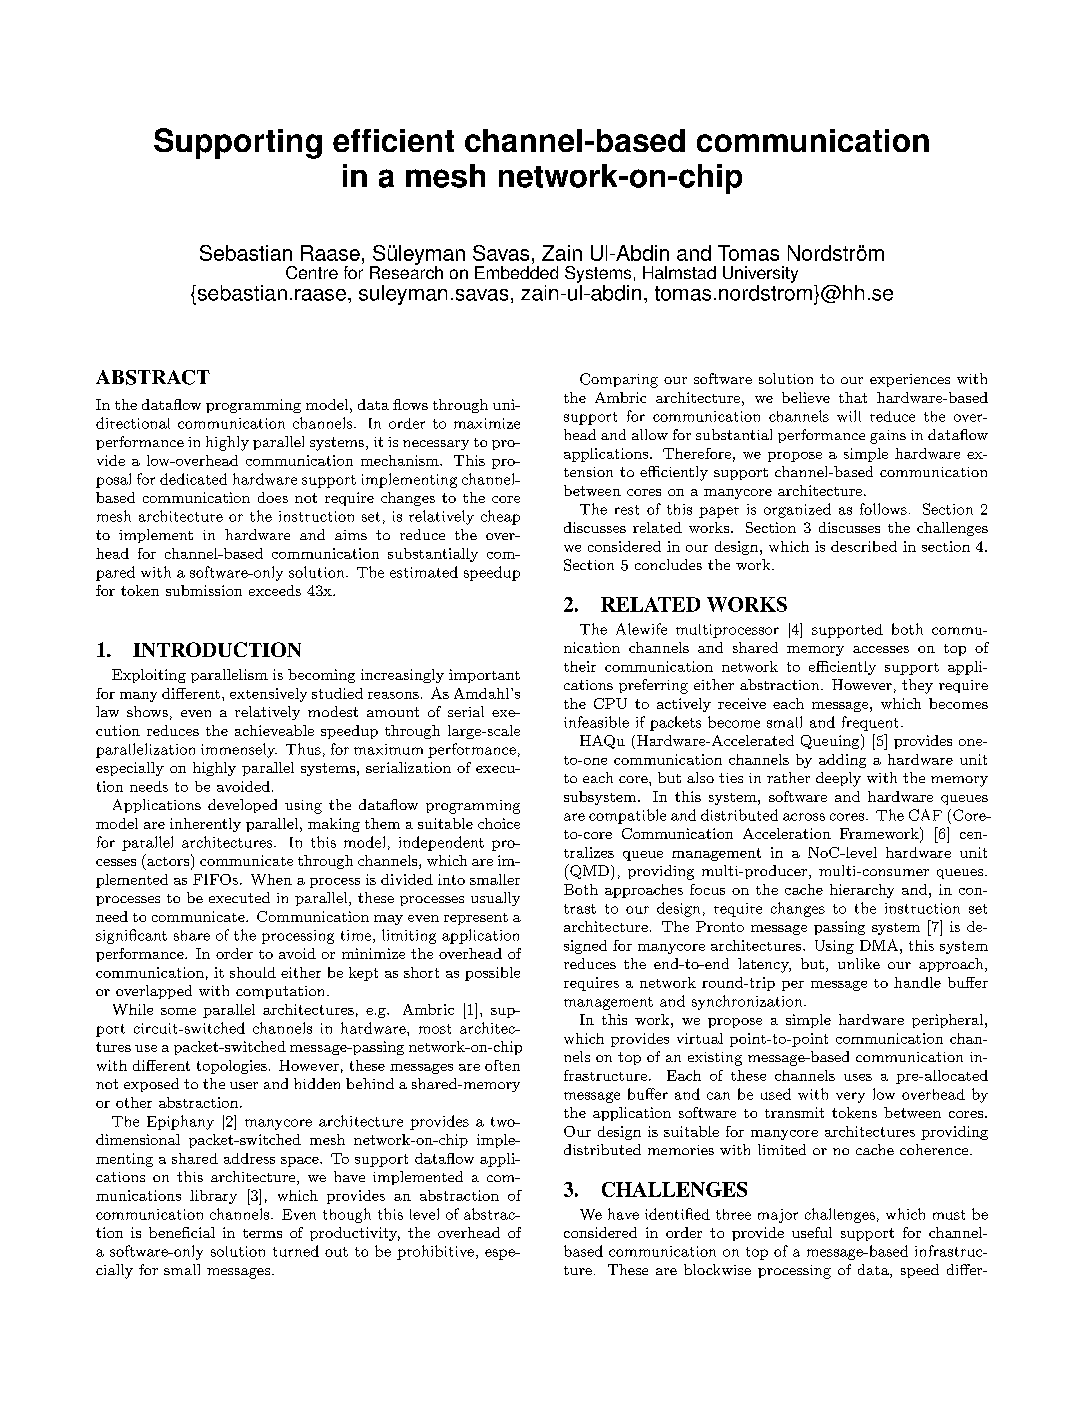 This screenshot has width=1088, height=1408. What do you see at coordinates (812, 1232) in the screenshot?
I see `useful` at bounding box center [812, 1232].
